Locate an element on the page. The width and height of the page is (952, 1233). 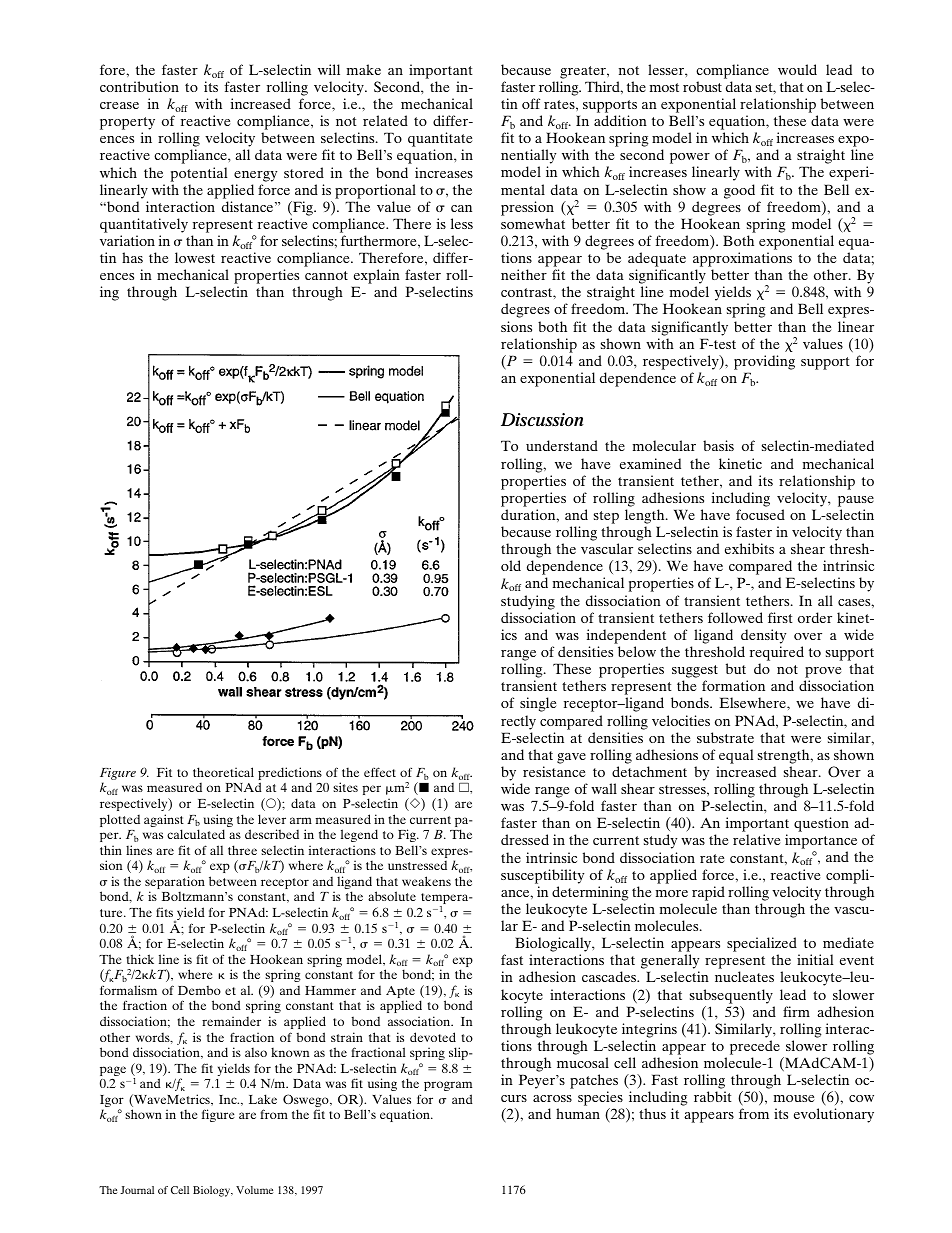
susceptibility is located at coordinates (542, 876).
